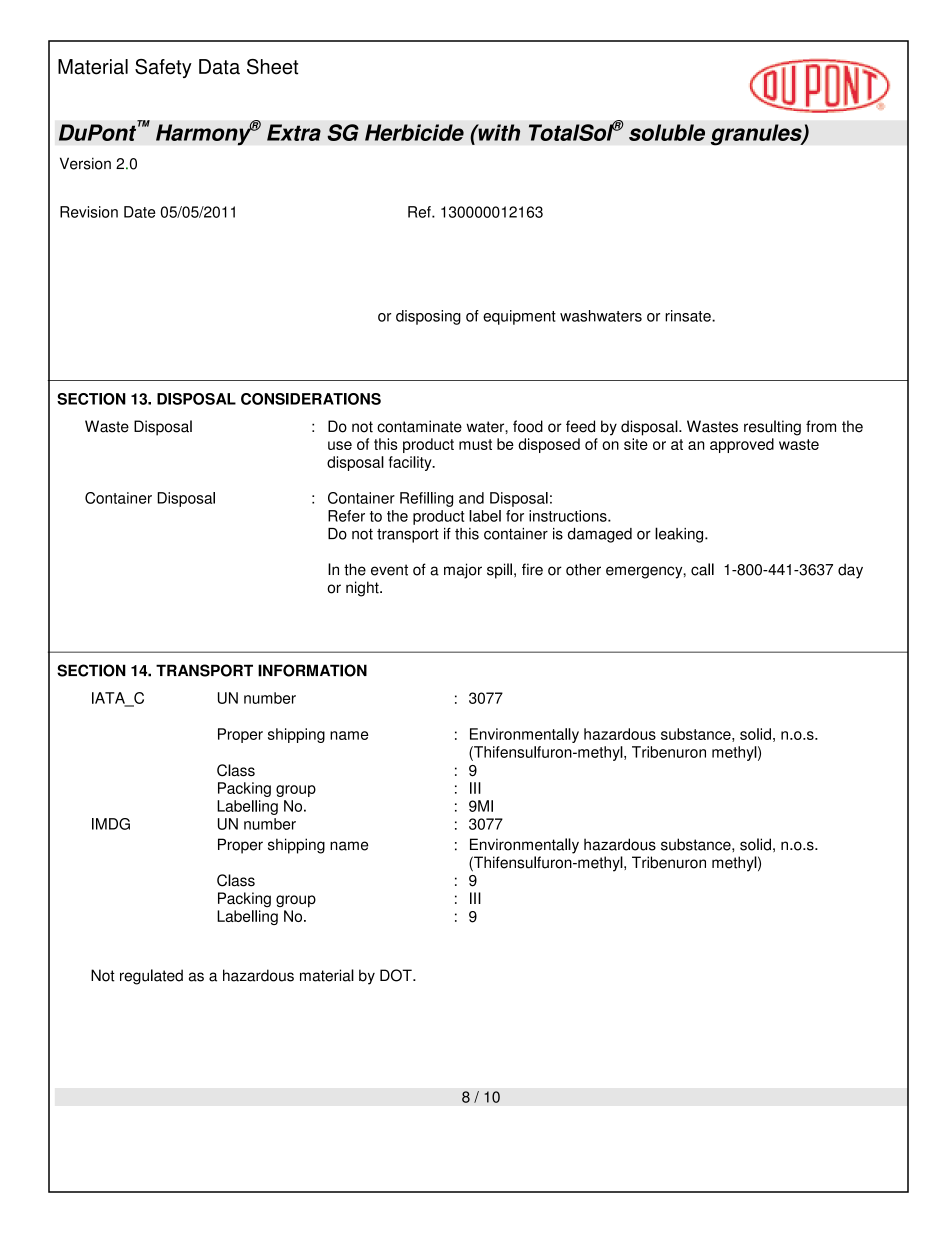  I want to click on Date, so click(139, 212).
